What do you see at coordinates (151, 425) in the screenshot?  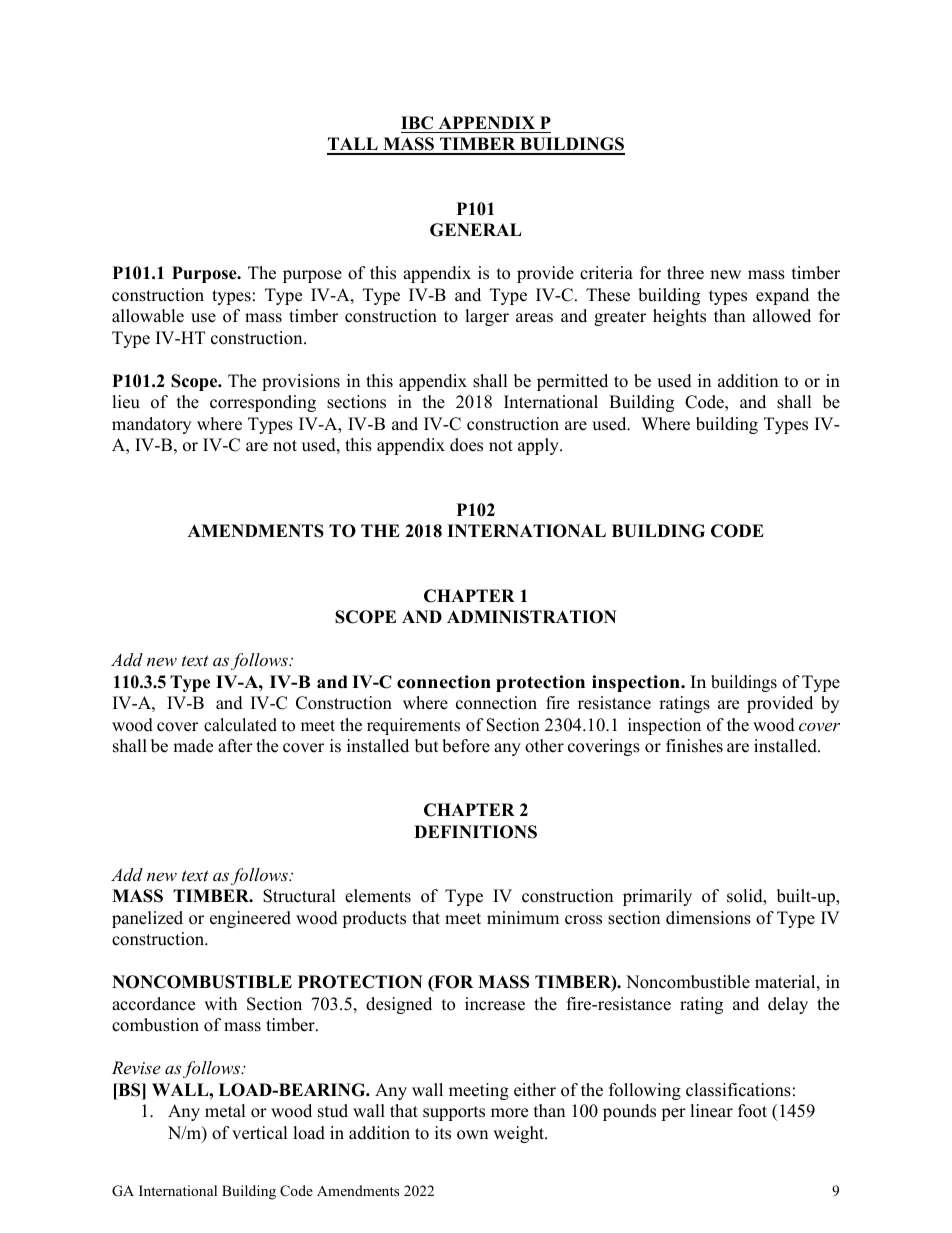 I see `mandatory` at bounding box center [151, 425].
